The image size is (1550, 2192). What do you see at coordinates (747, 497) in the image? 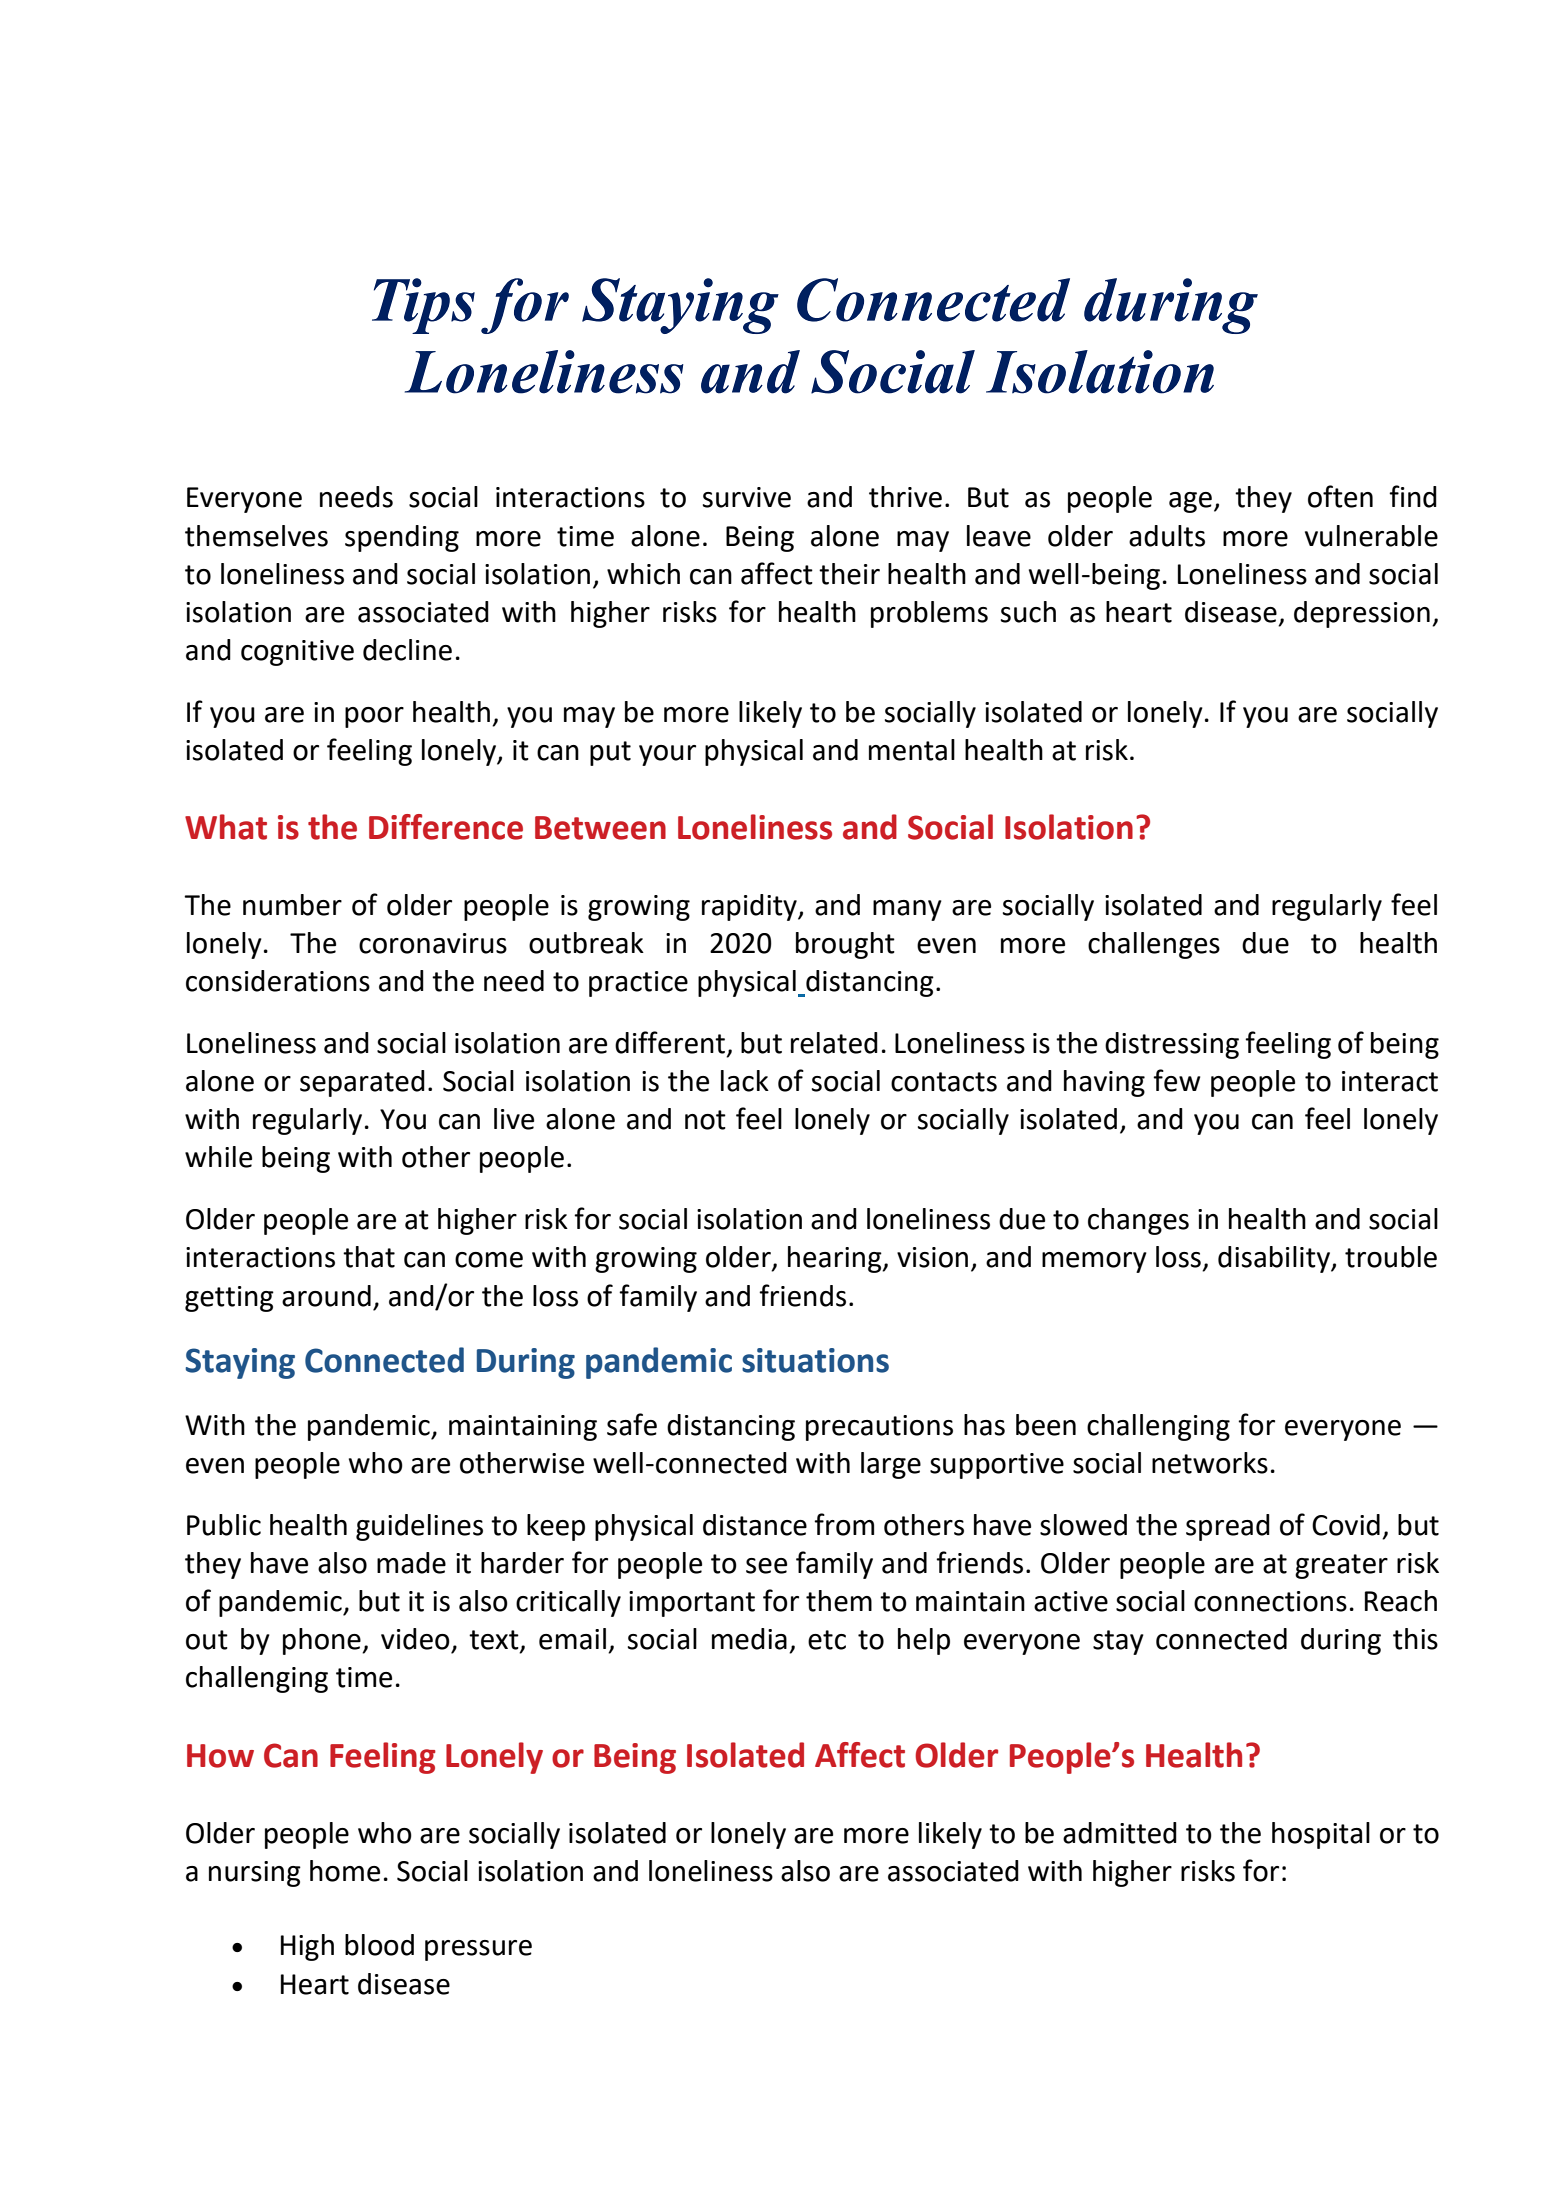
I see `survive` at bounding box center [747, 497].
